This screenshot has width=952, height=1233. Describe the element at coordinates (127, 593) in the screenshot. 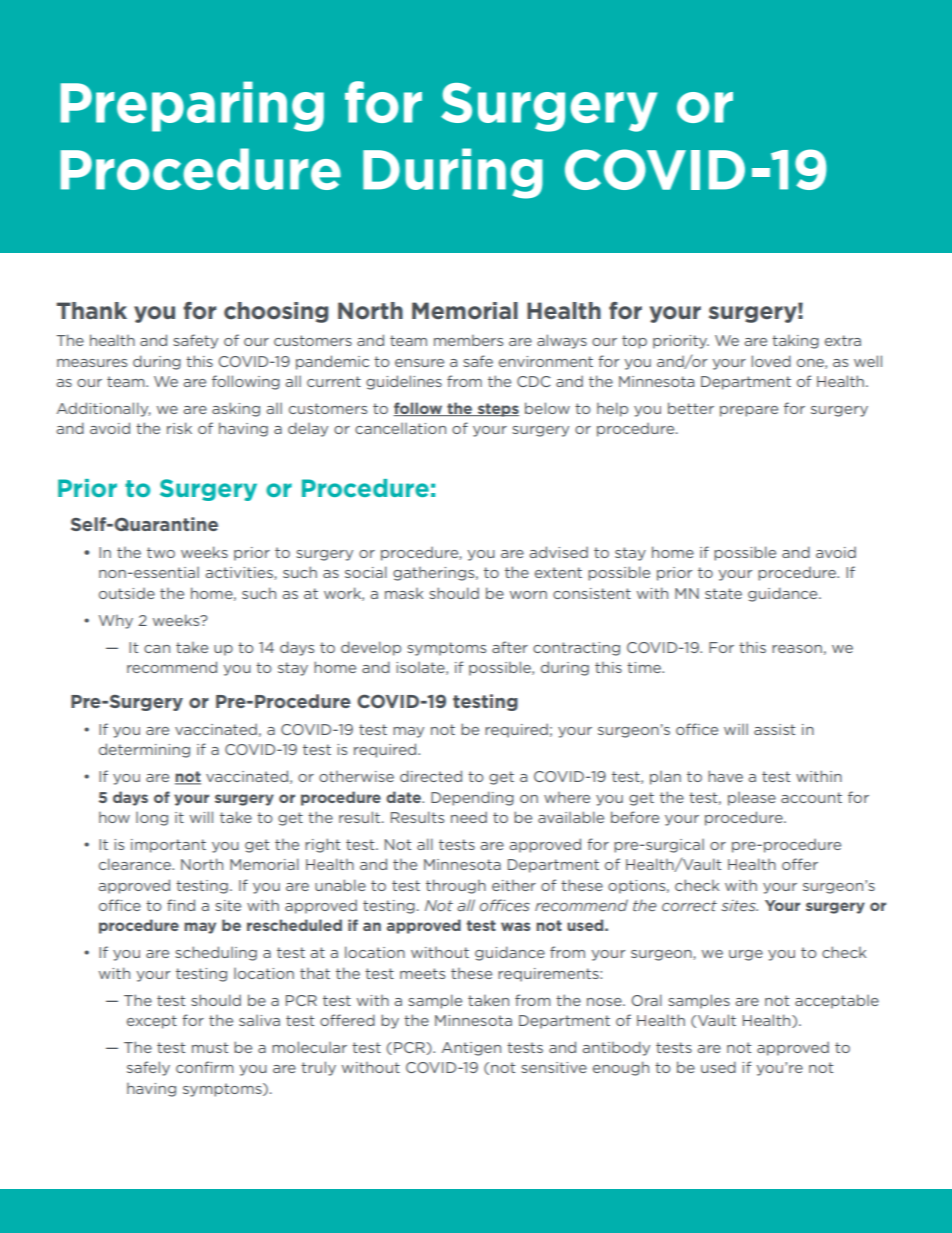

I see `outside` at that location.
